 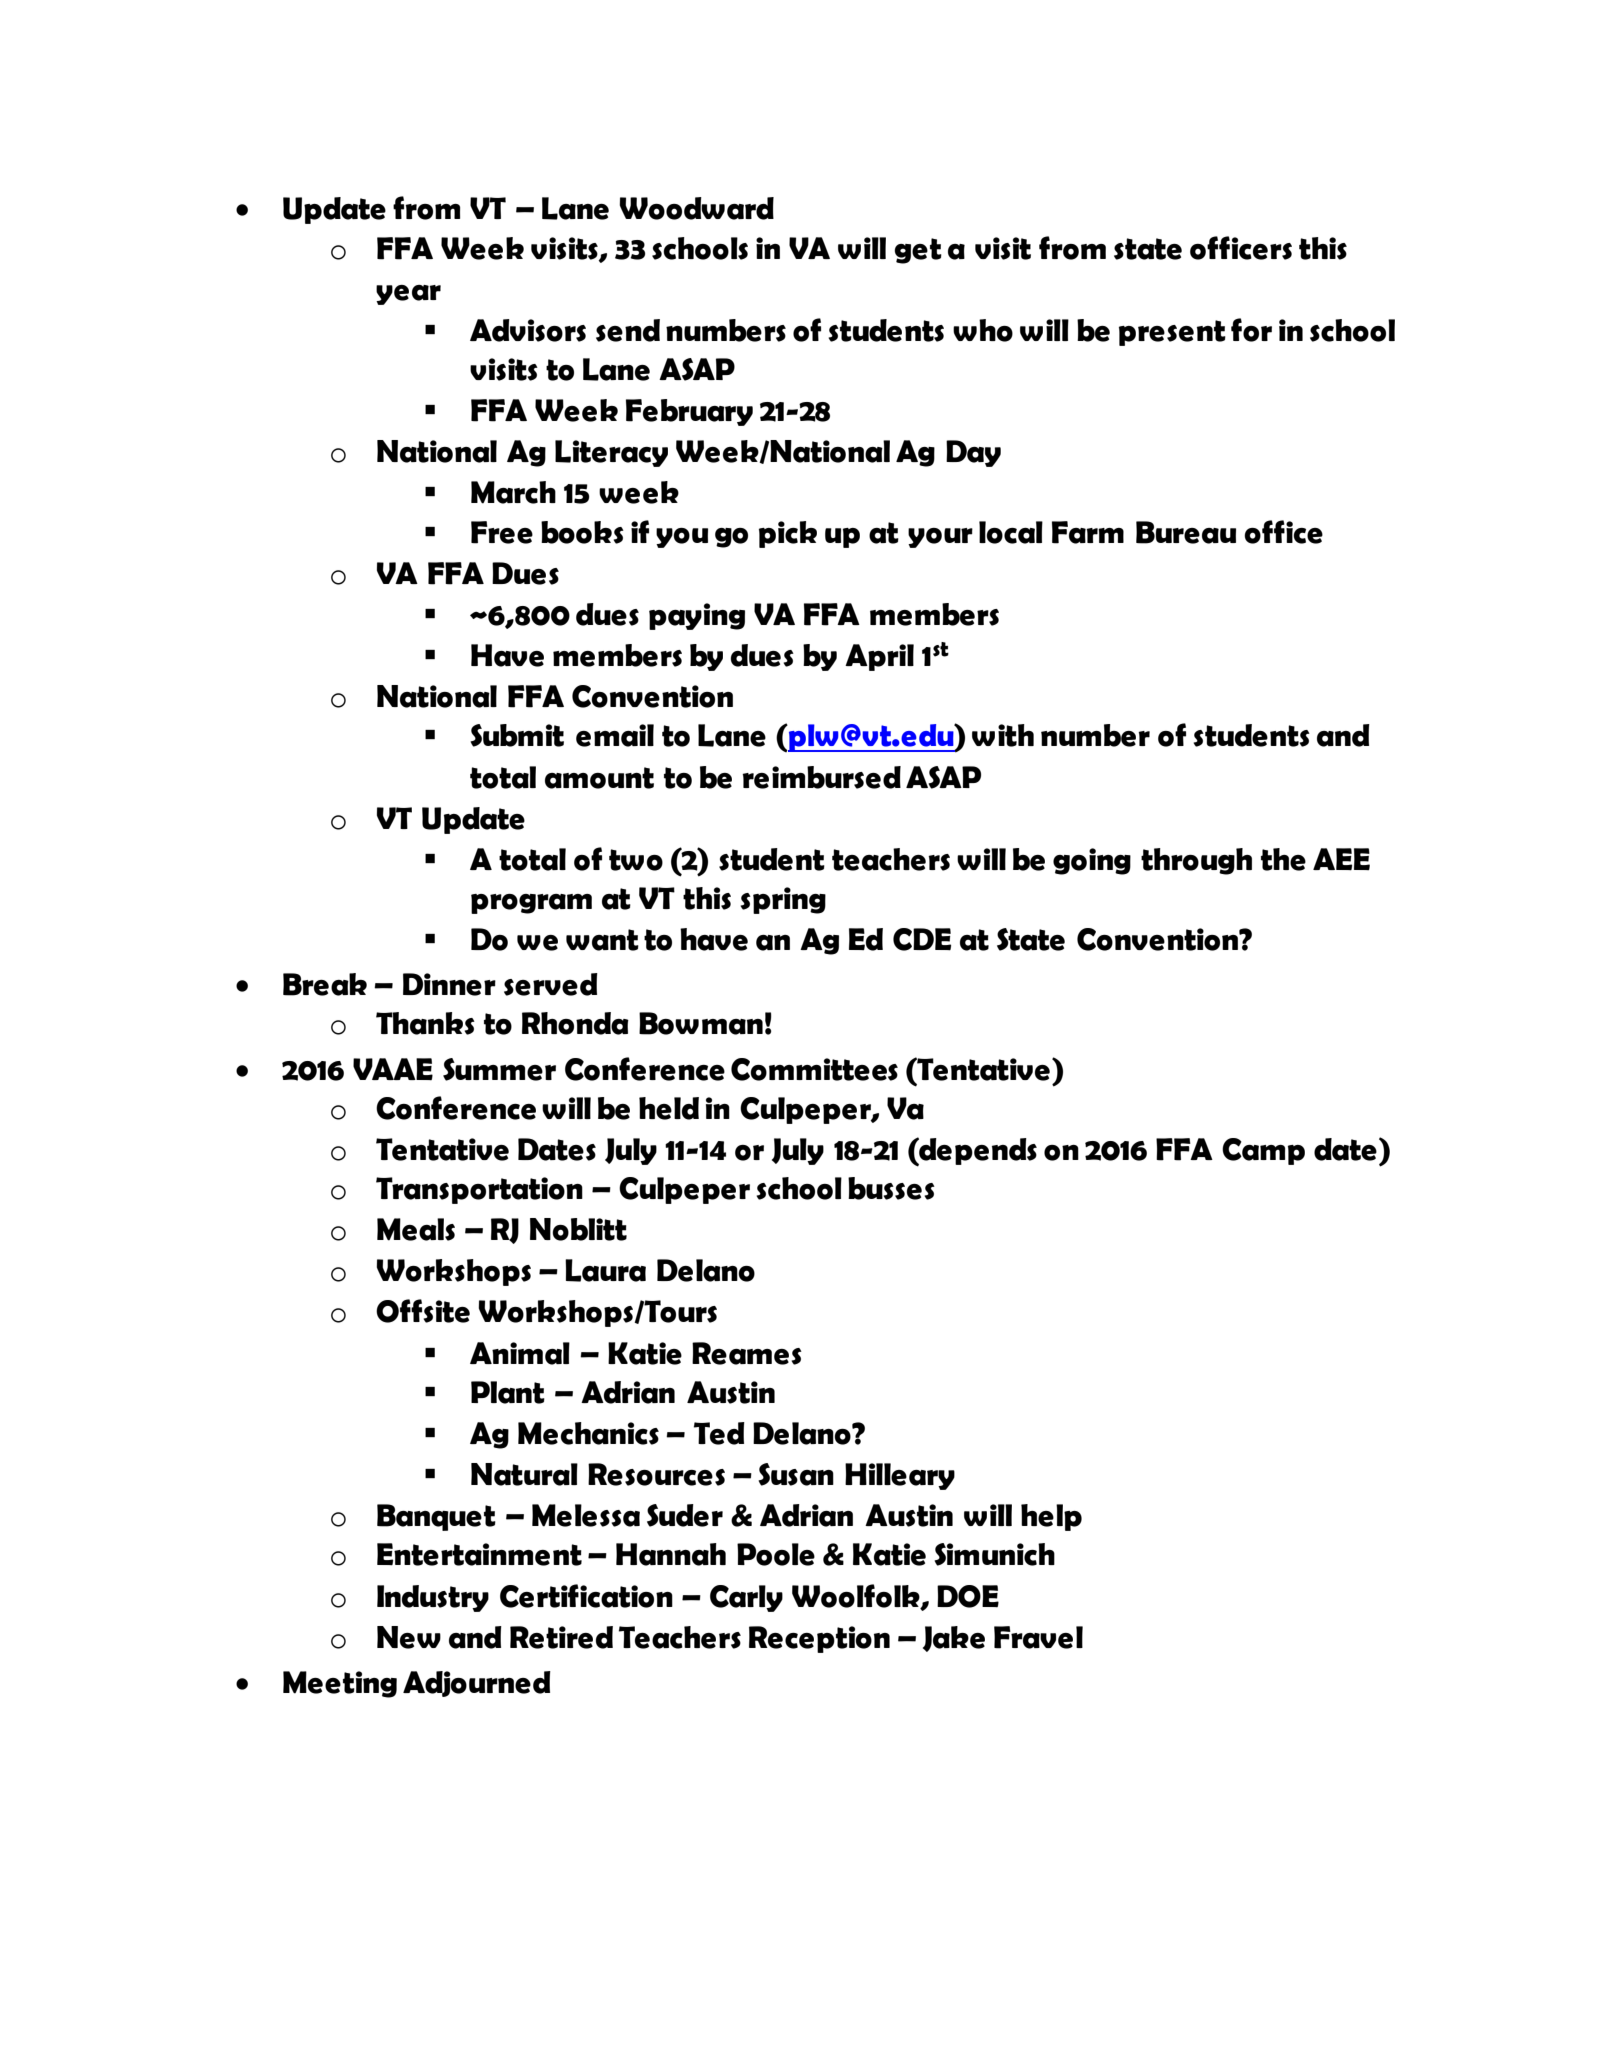 I want to click on busses, so click(x=891, y=1188).
